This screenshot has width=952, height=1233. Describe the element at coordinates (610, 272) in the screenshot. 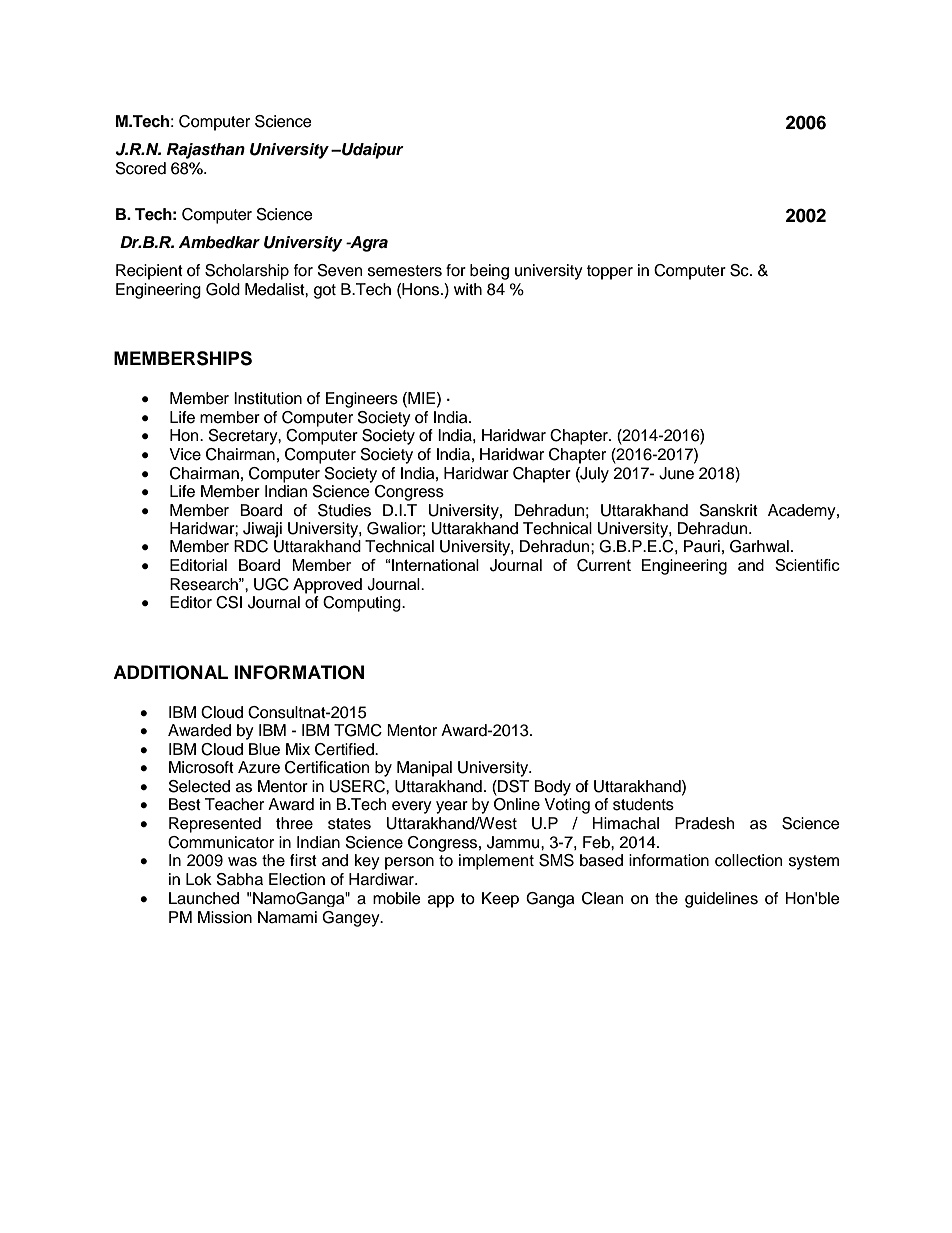

I see `topper` at that location.
